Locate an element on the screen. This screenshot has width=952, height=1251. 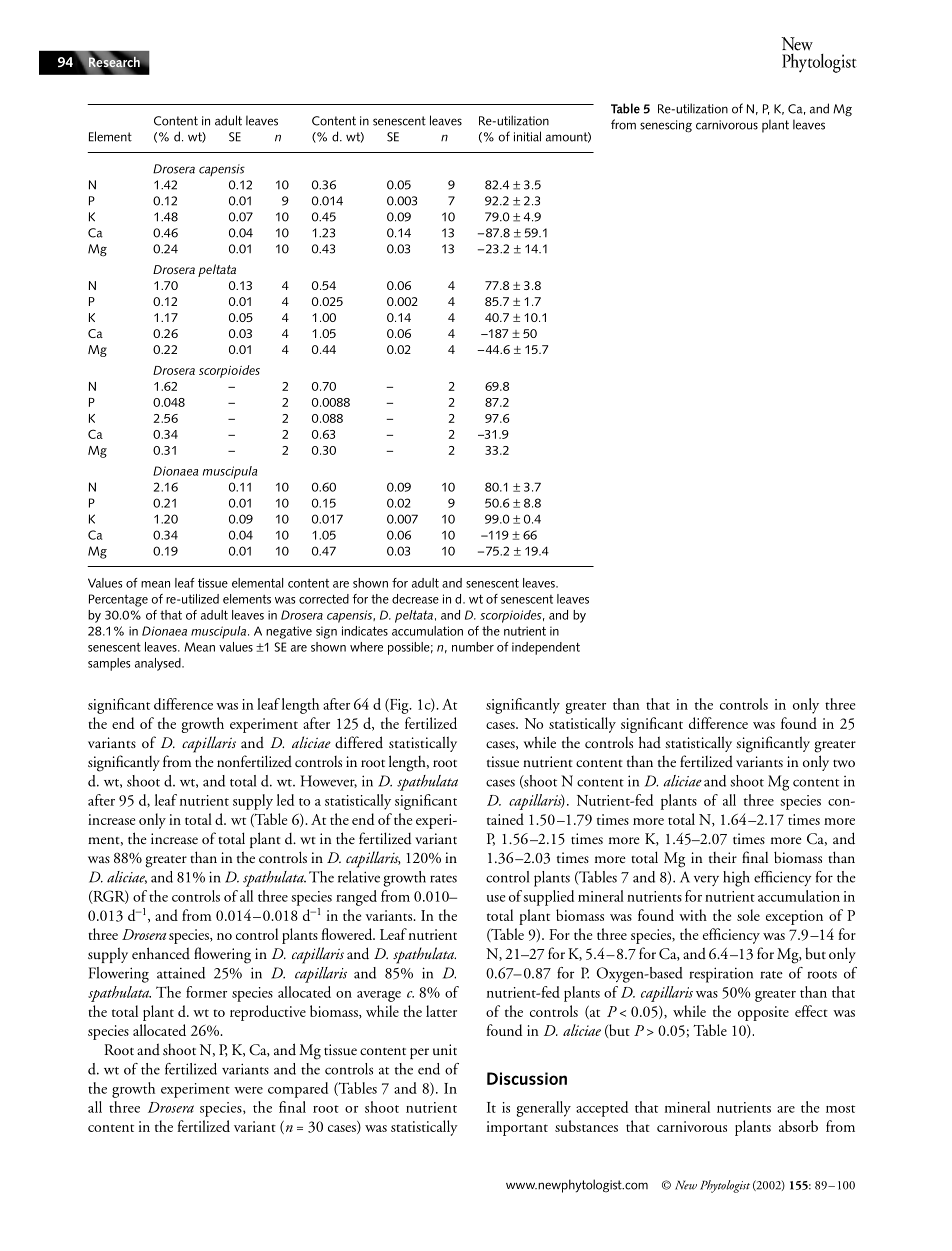
analysed is located at coordinates (159, 664).
